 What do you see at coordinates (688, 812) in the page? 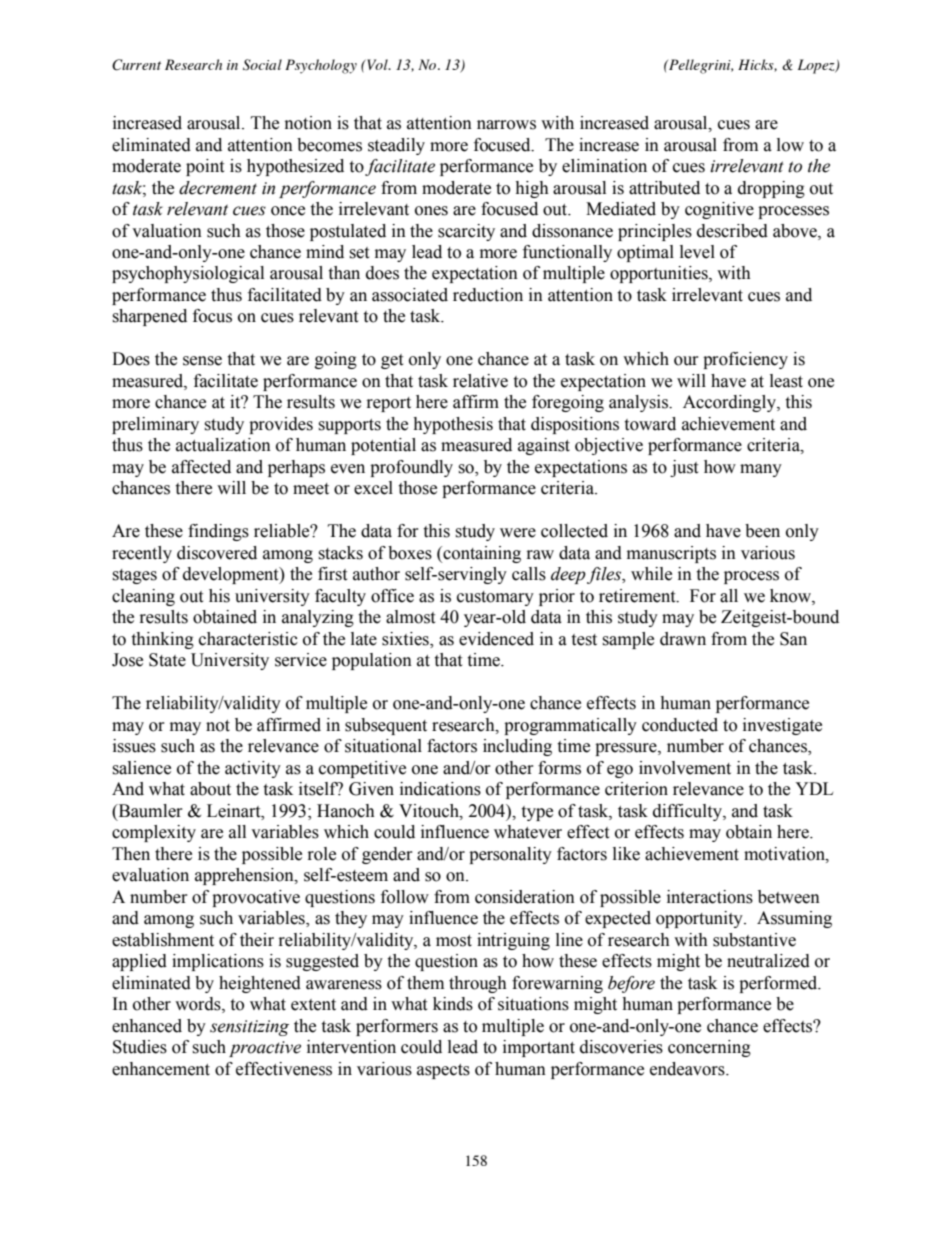
I see `difficulty` at bounding box center [688, 812].
